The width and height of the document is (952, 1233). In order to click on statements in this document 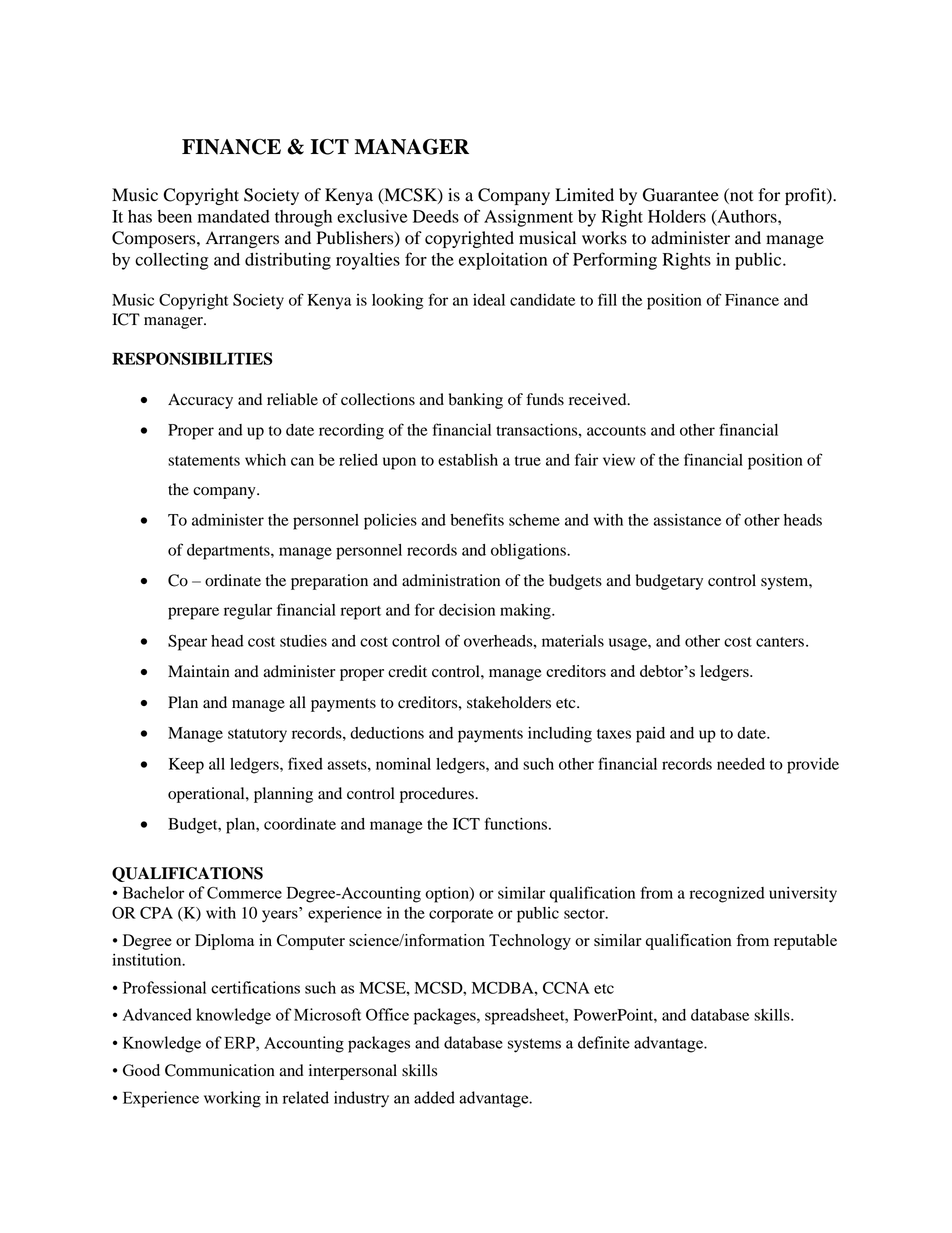, I will do `click(204, 461)`.
